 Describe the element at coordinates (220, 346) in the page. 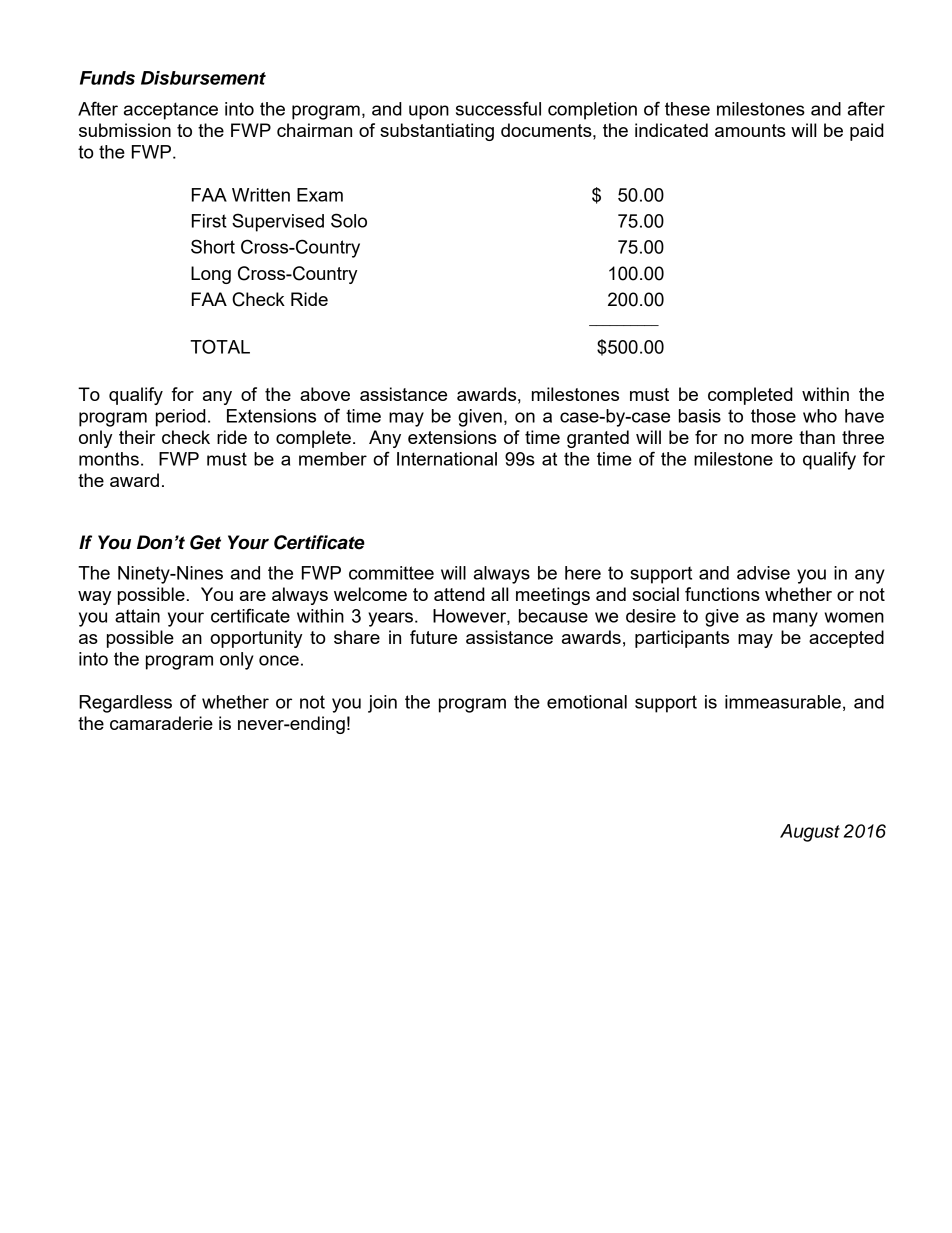

I see `TOTAL` at that location.
